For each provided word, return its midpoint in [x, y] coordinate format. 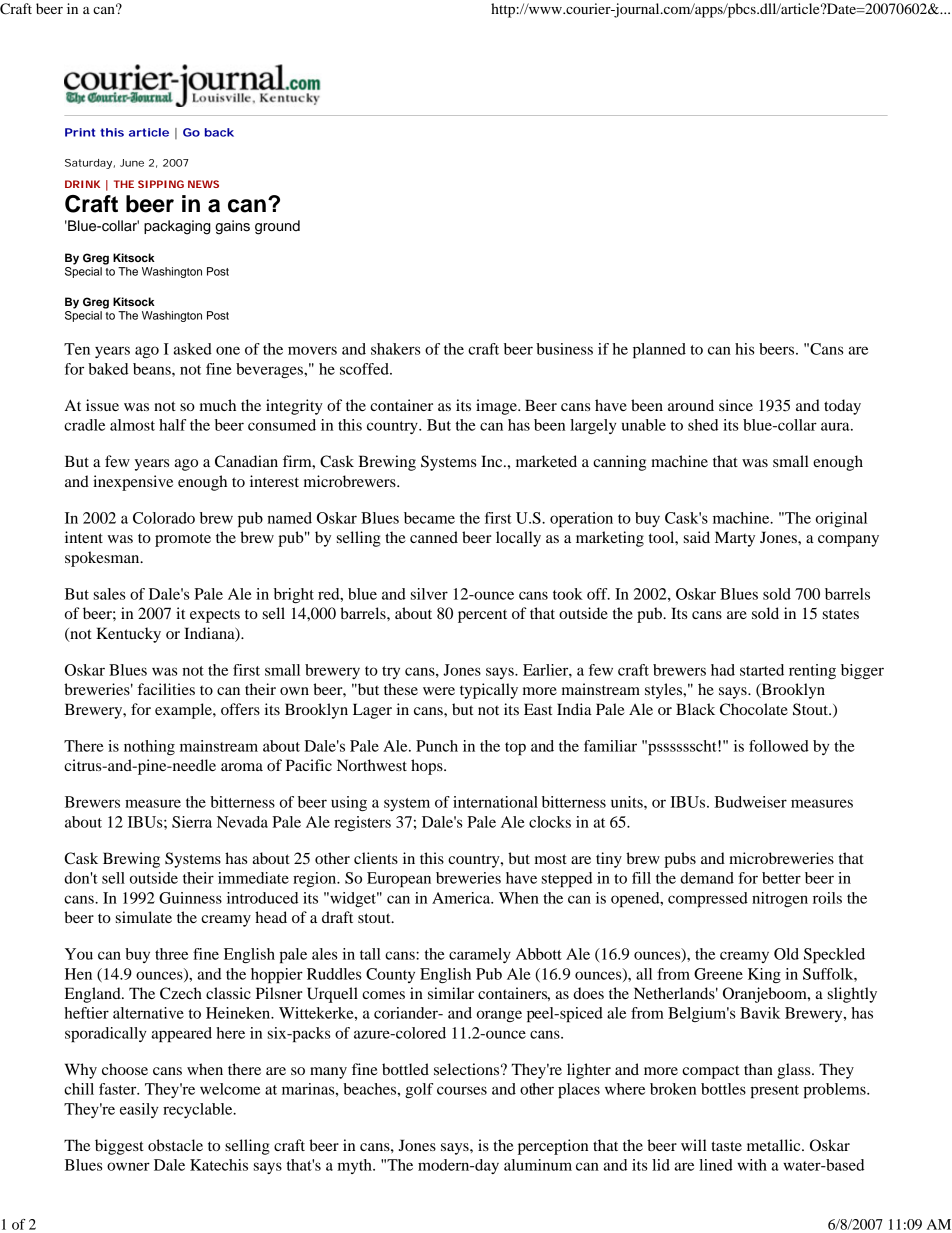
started [762, 670]
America [462, 898]
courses [462, 1090]
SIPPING [161, 184]
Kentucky [128, 635]
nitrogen [780, 899]
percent [482, 616]
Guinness [190, 898]
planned [659, 350]
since [736, 405]
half [172, 425]
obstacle [175, 1145]
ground [277, 227]
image [497, 407]
